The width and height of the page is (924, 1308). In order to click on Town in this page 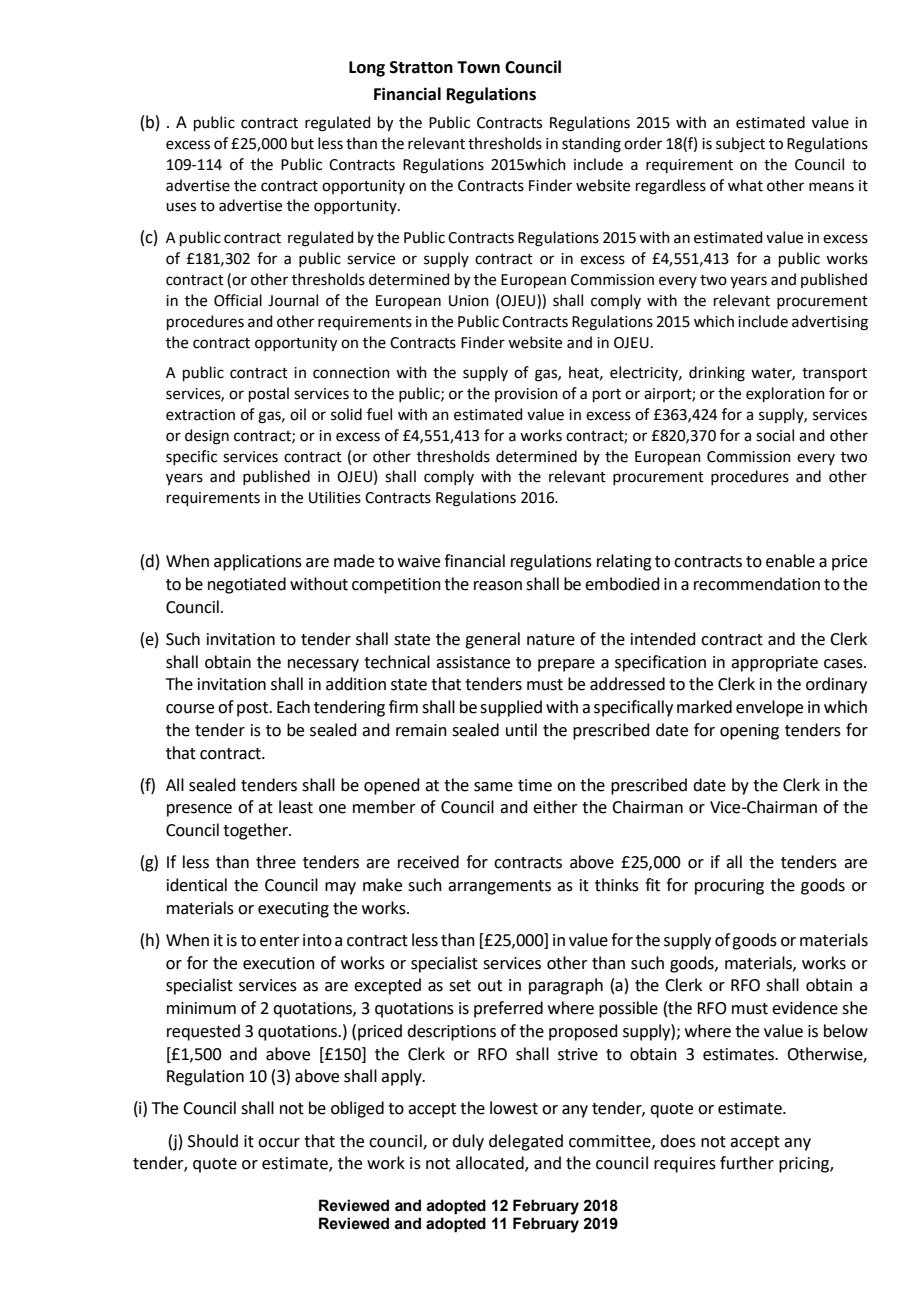, I will do `click(478, 67)`.
